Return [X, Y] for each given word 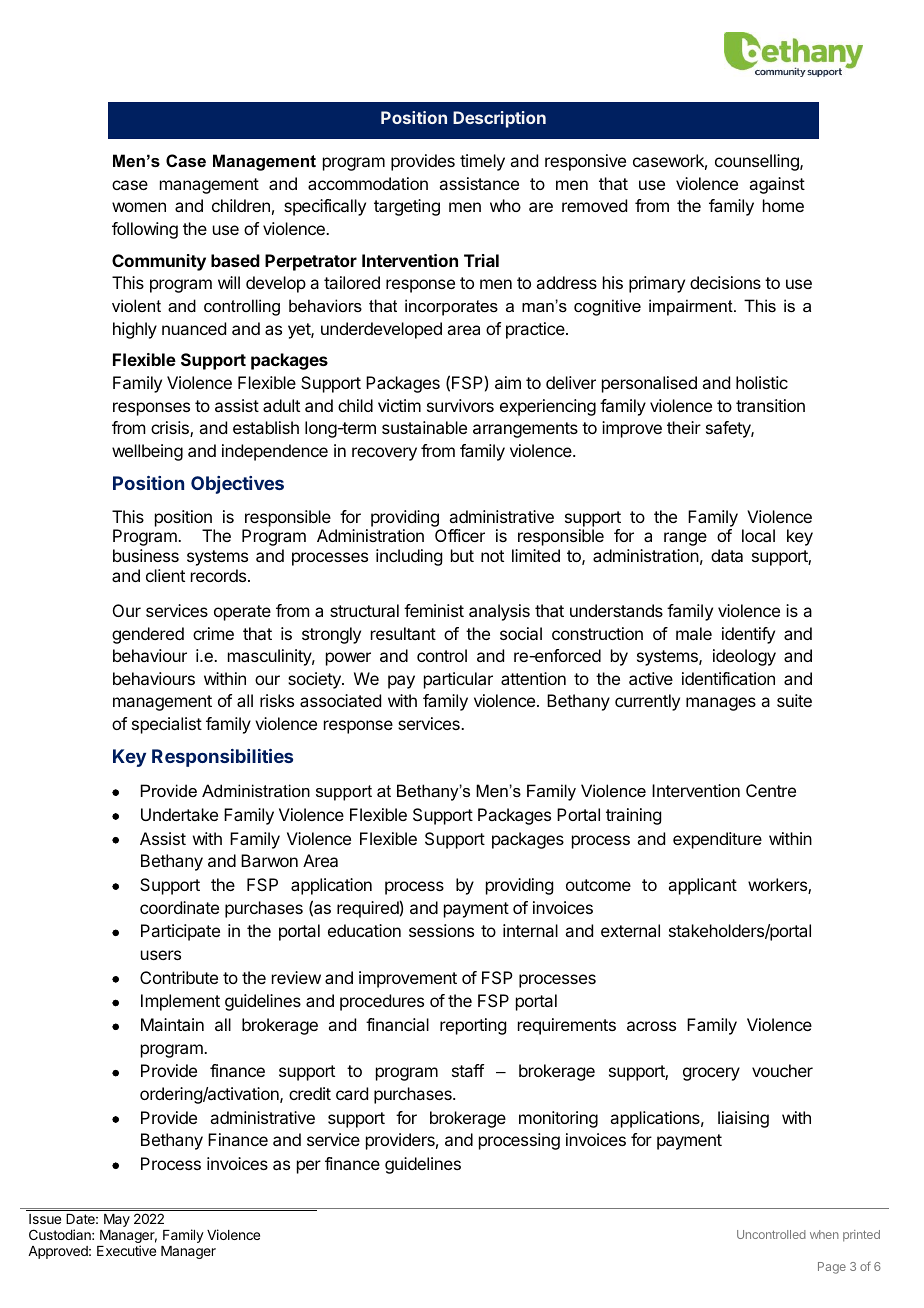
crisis [171, 429]
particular [458, 680]
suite [794, 700]
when [824, 1234]
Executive [126, 1250]
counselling [758, 162]
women [139, 207]
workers [778, 886]
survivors [460, 405]
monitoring [558, 1119]
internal [530, 930]
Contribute [179, 977]
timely [482, 162]
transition [770, 405]
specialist [167, 725]
